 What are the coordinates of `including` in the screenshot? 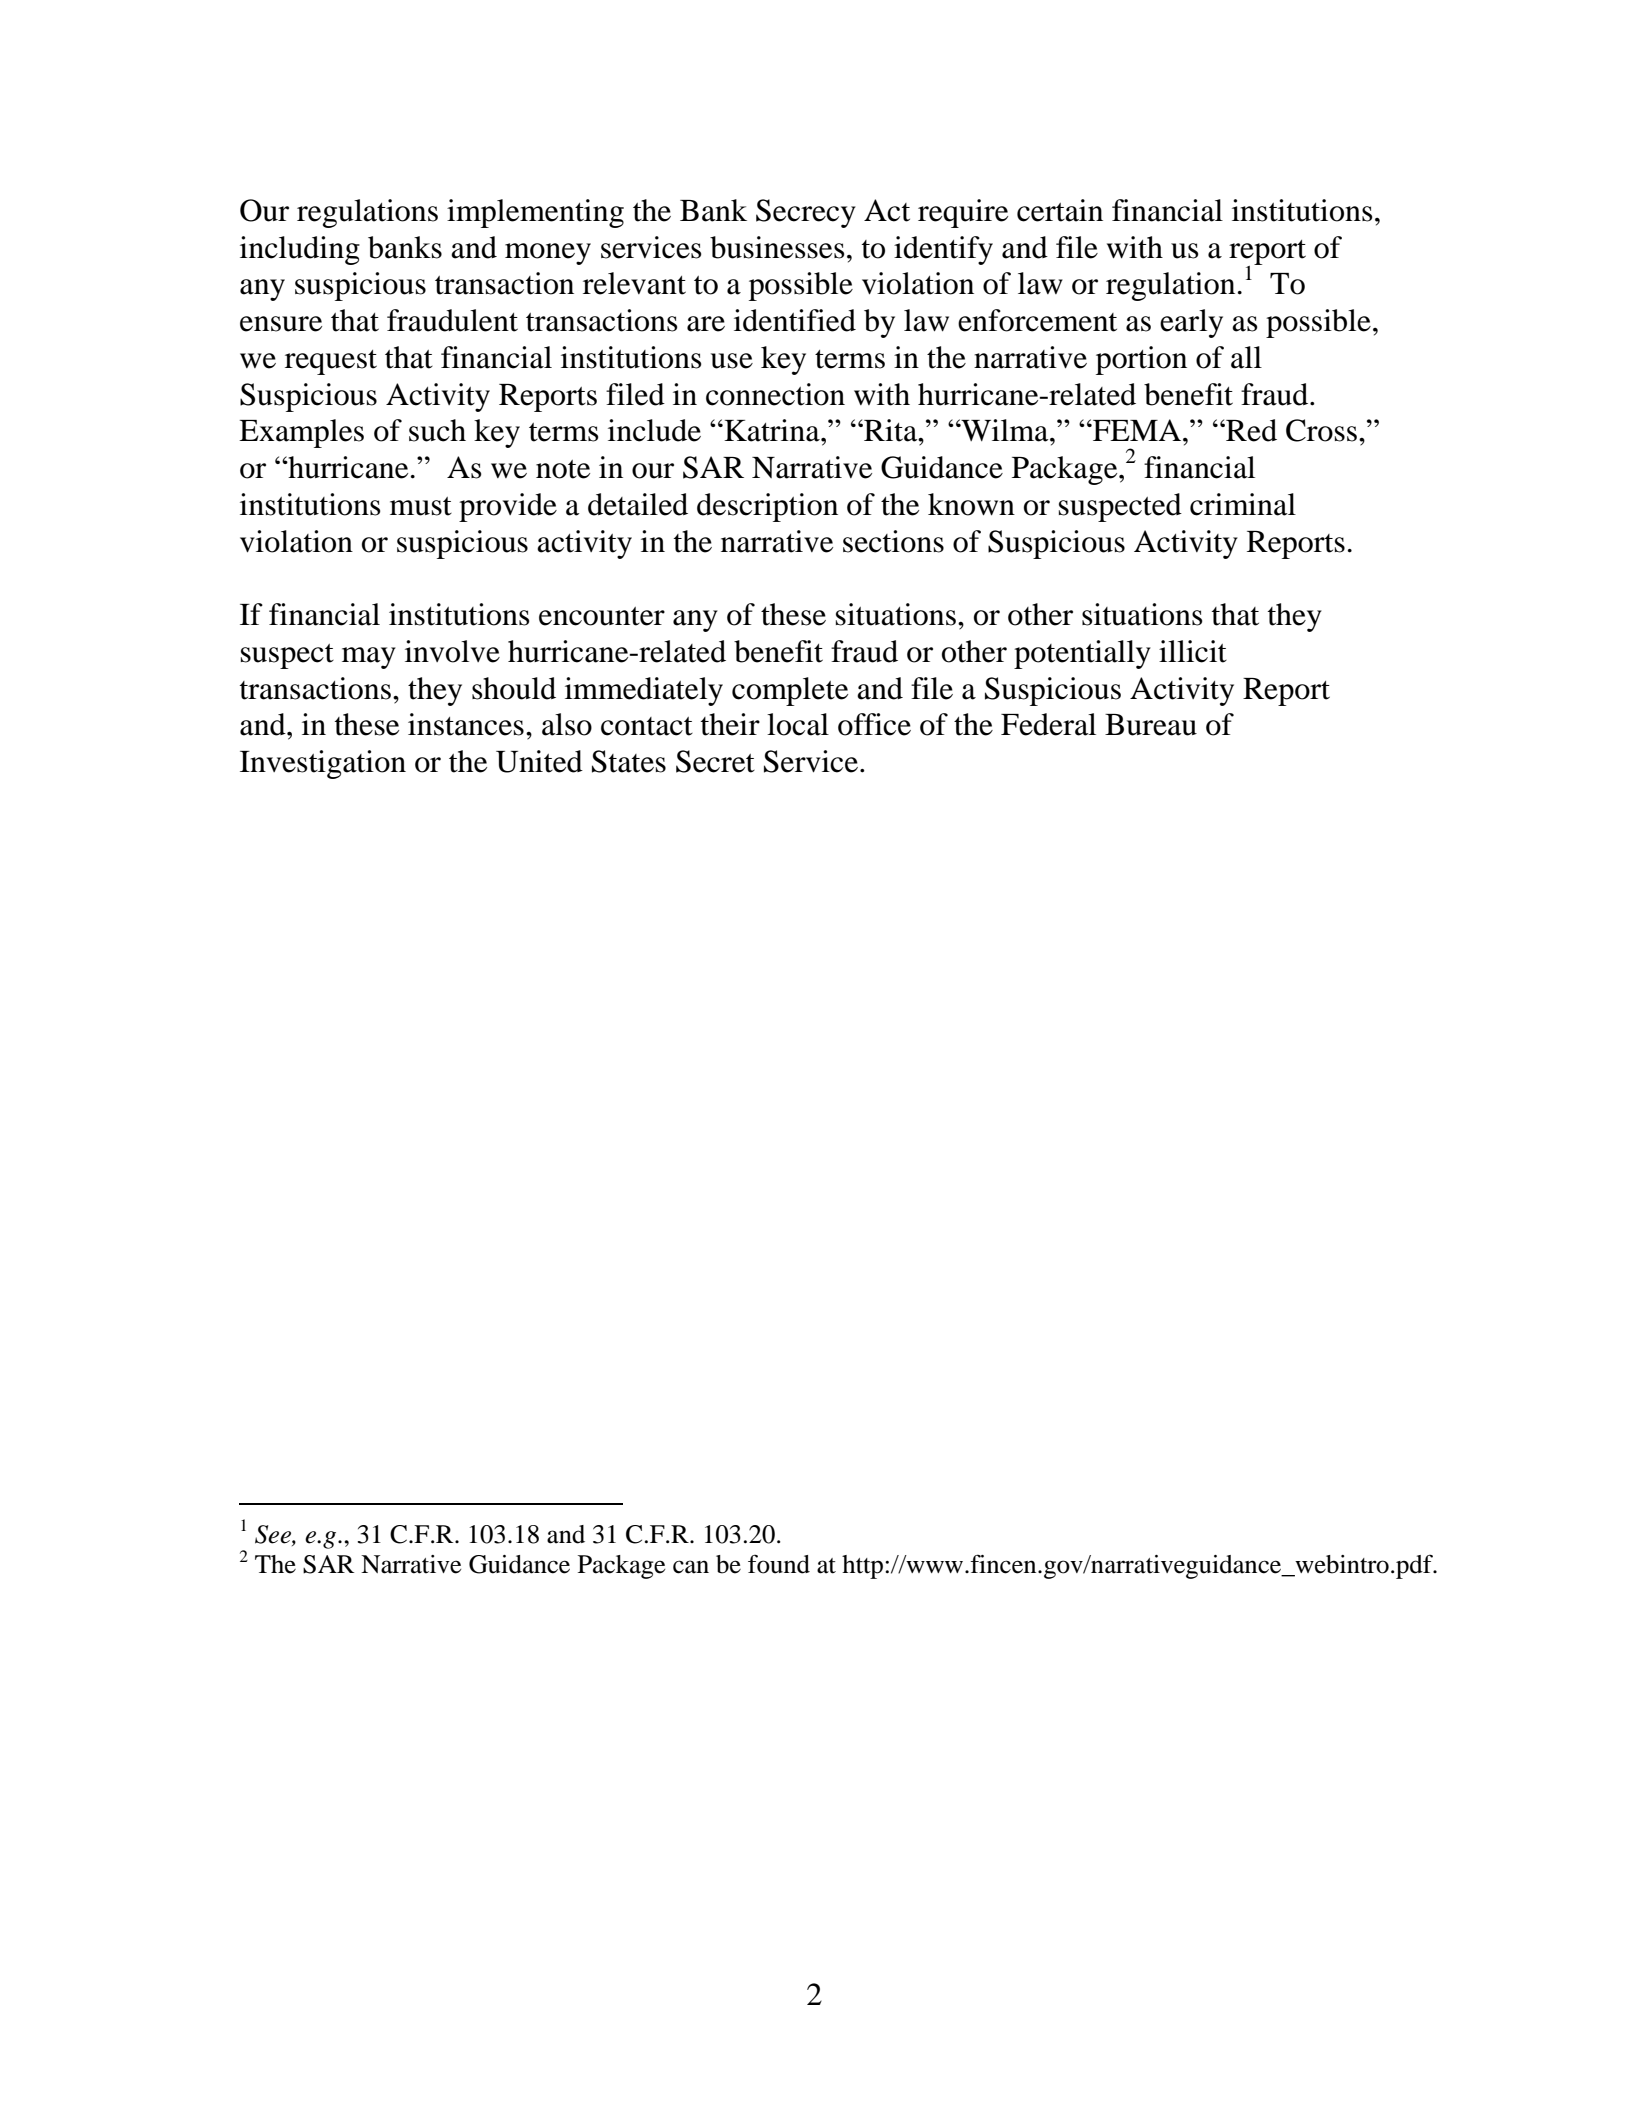 It's located at (300, 250).
